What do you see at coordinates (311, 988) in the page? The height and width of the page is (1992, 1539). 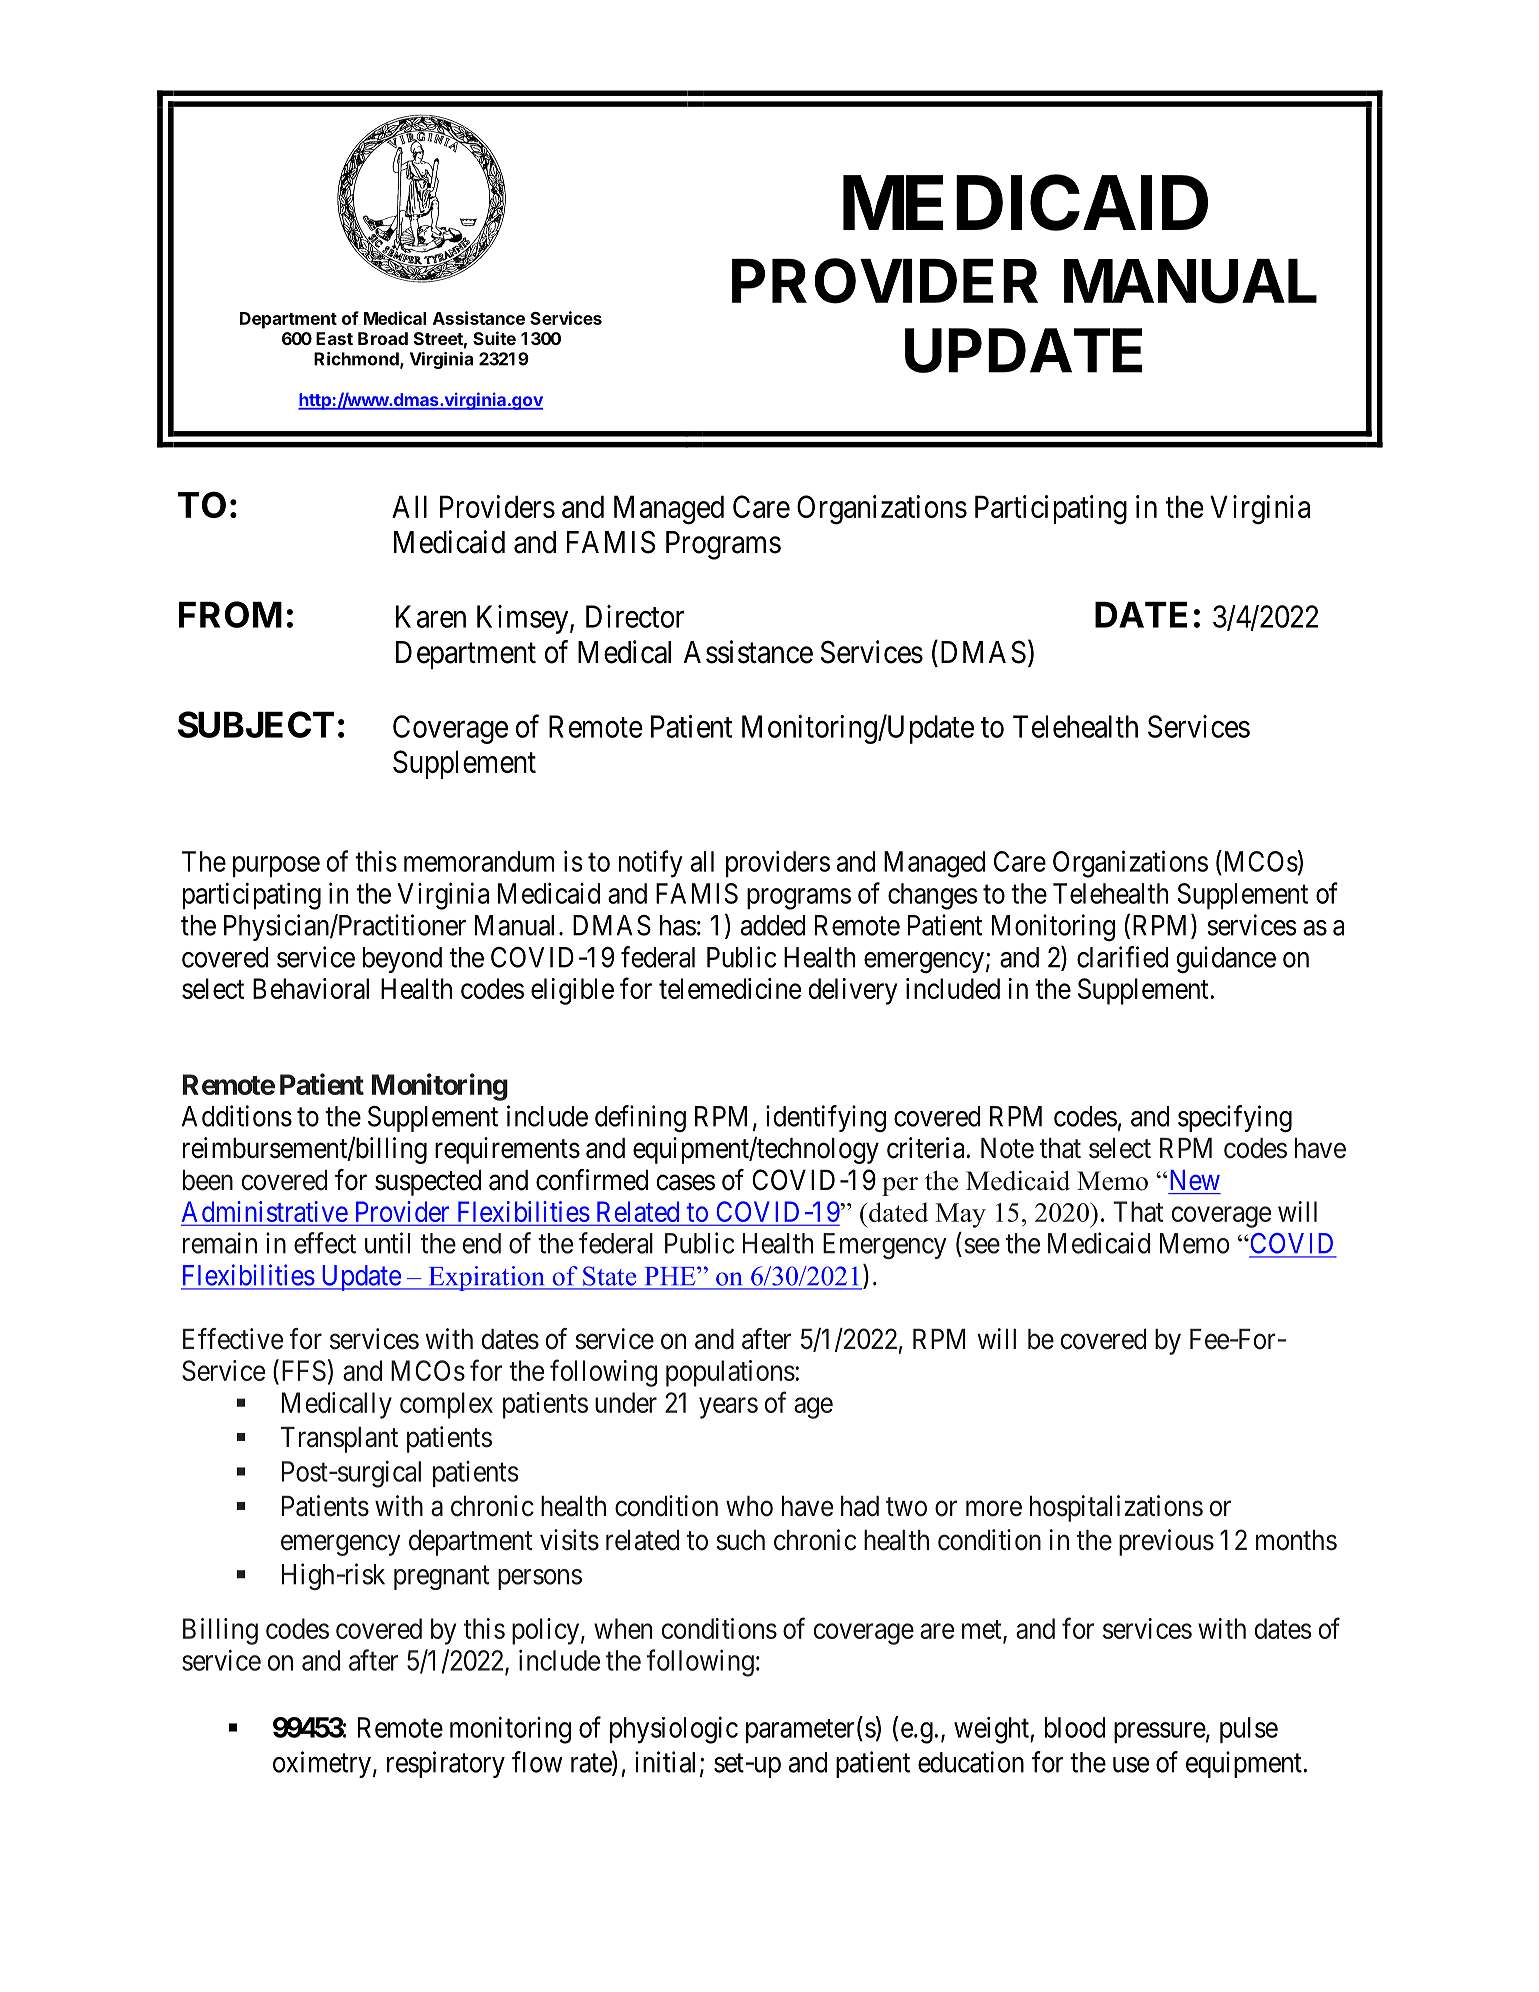 I see `Behavioral` at bounding box center [311, 988].
